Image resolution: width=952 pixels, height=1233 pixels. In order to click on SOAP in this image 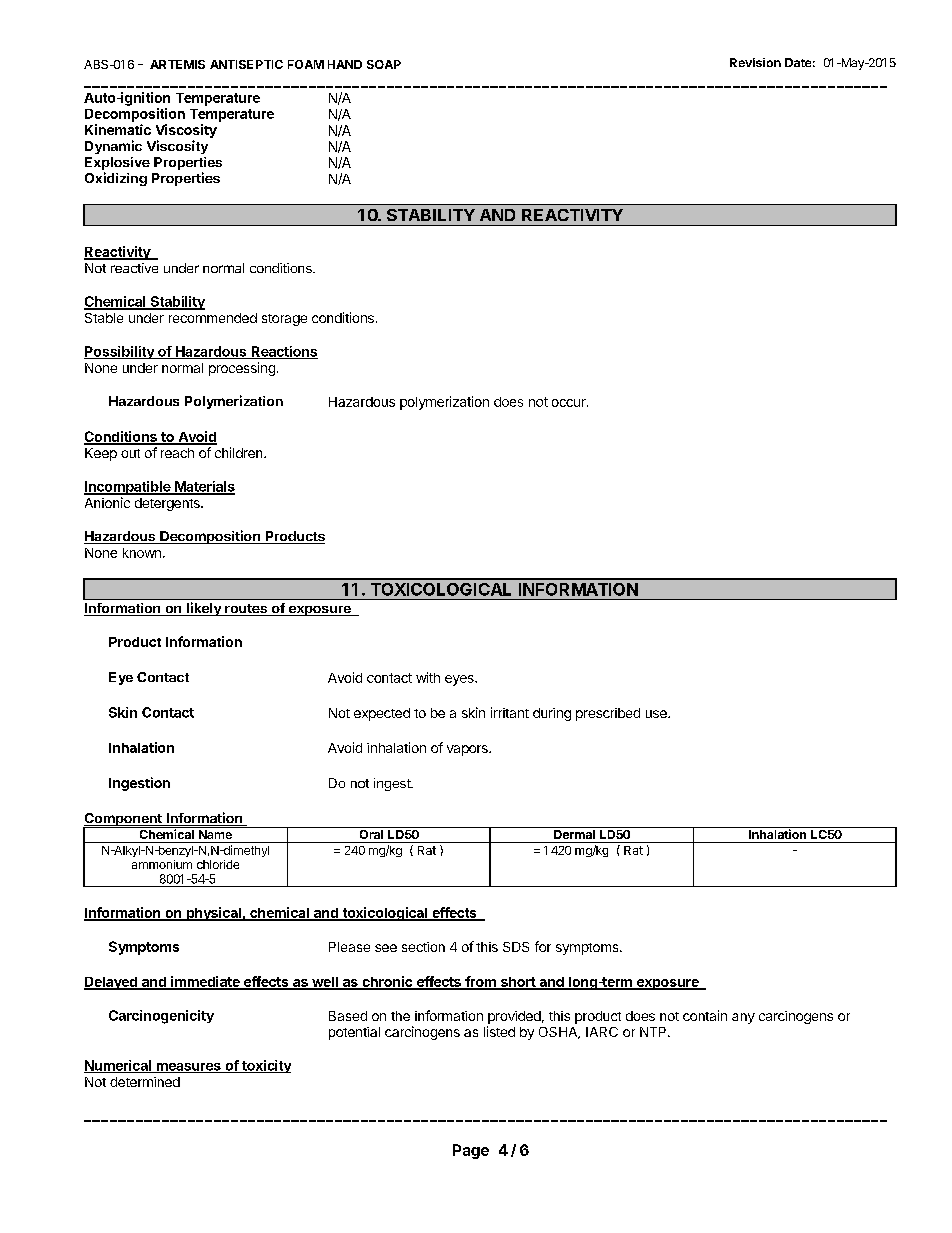, I will do `click(384, 64)`.
